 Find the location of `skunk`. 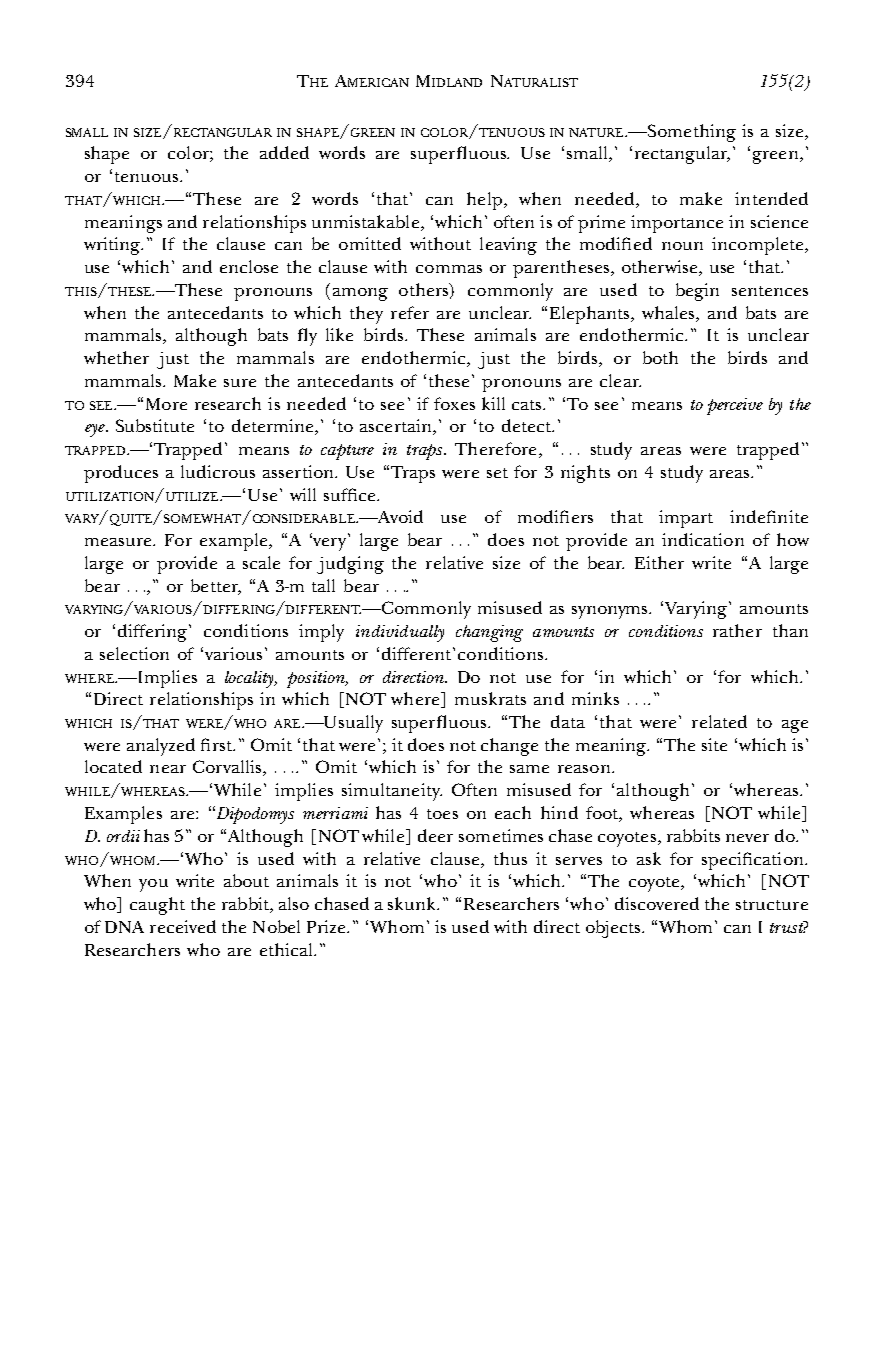

skunk is located at coordinates (413, 903).
